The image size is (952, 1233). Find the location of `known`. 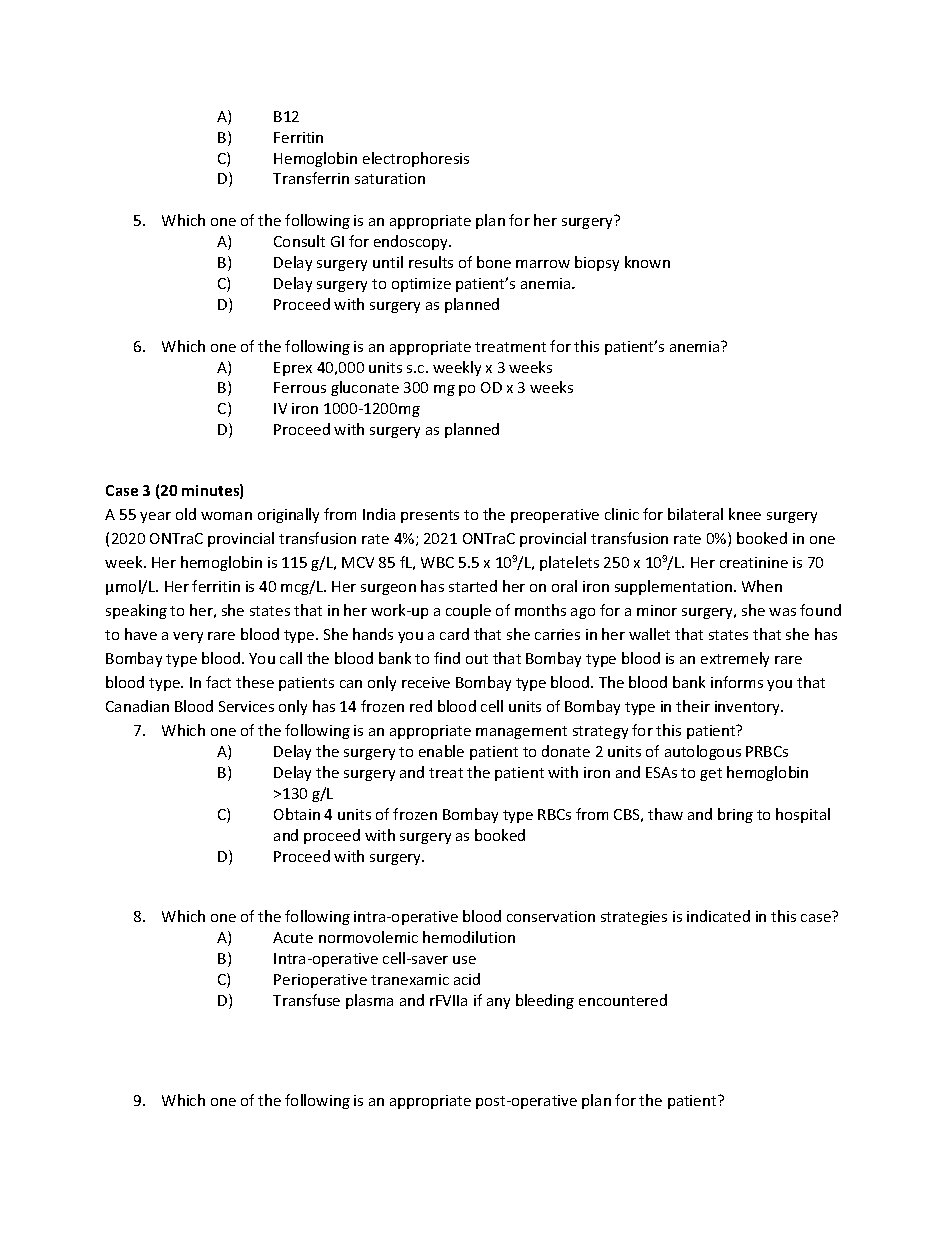

known is located at coordinates (647, 262).
